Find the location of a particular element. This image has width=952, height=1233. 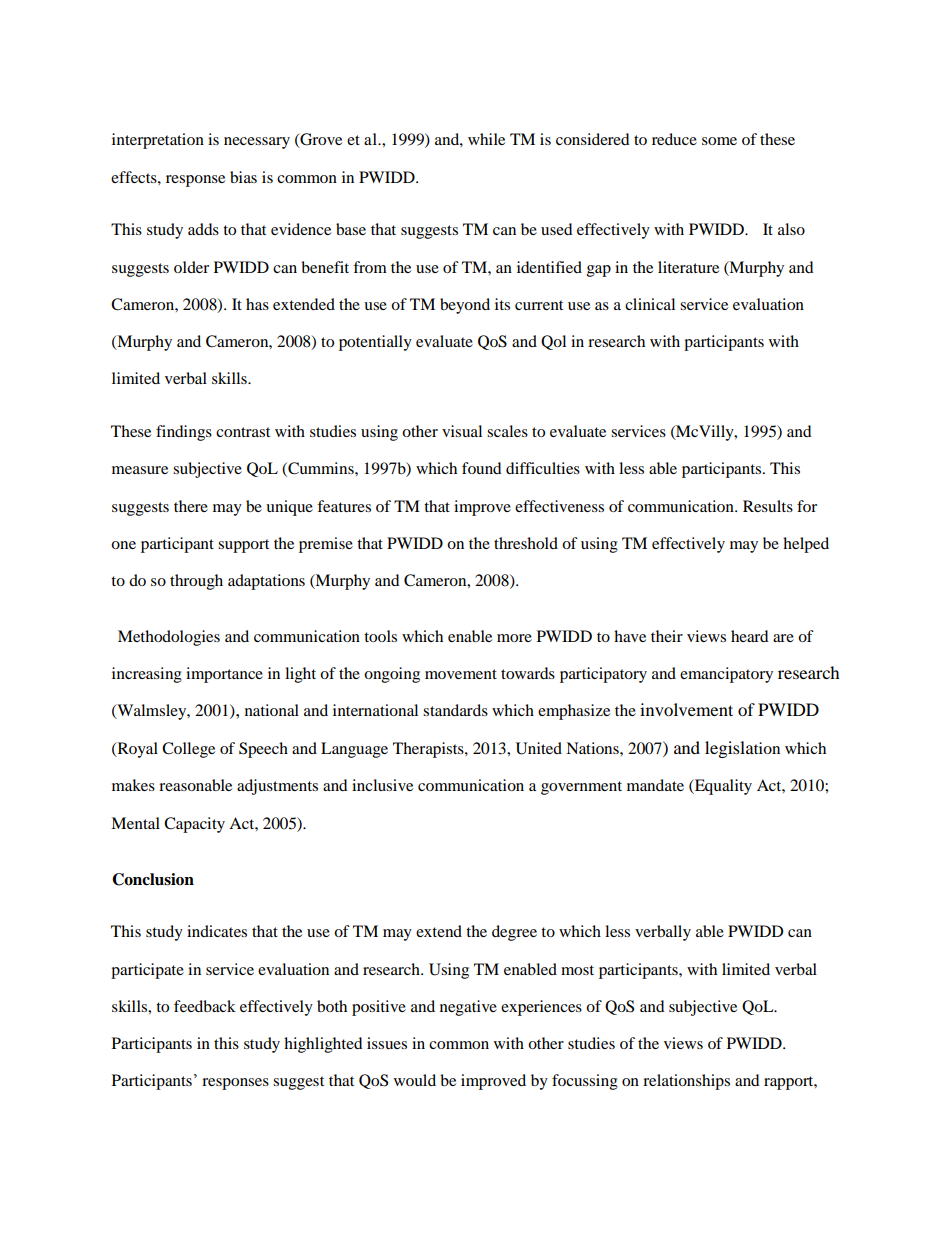

bias is located at coordinates (243, 177).
